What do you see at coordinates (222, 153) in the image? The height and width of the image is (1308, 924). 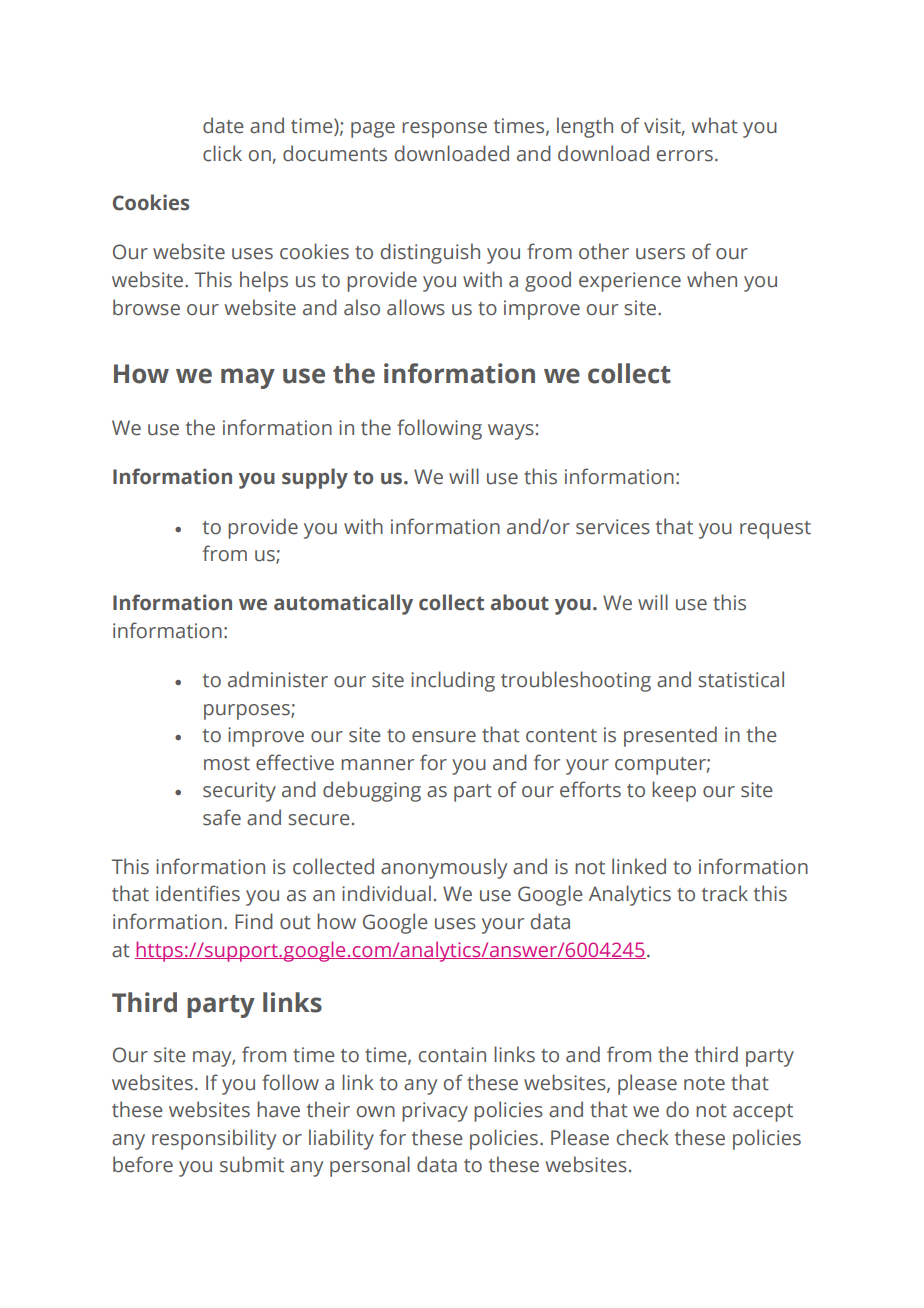 I see `click` at bounding box center [222, 153].
